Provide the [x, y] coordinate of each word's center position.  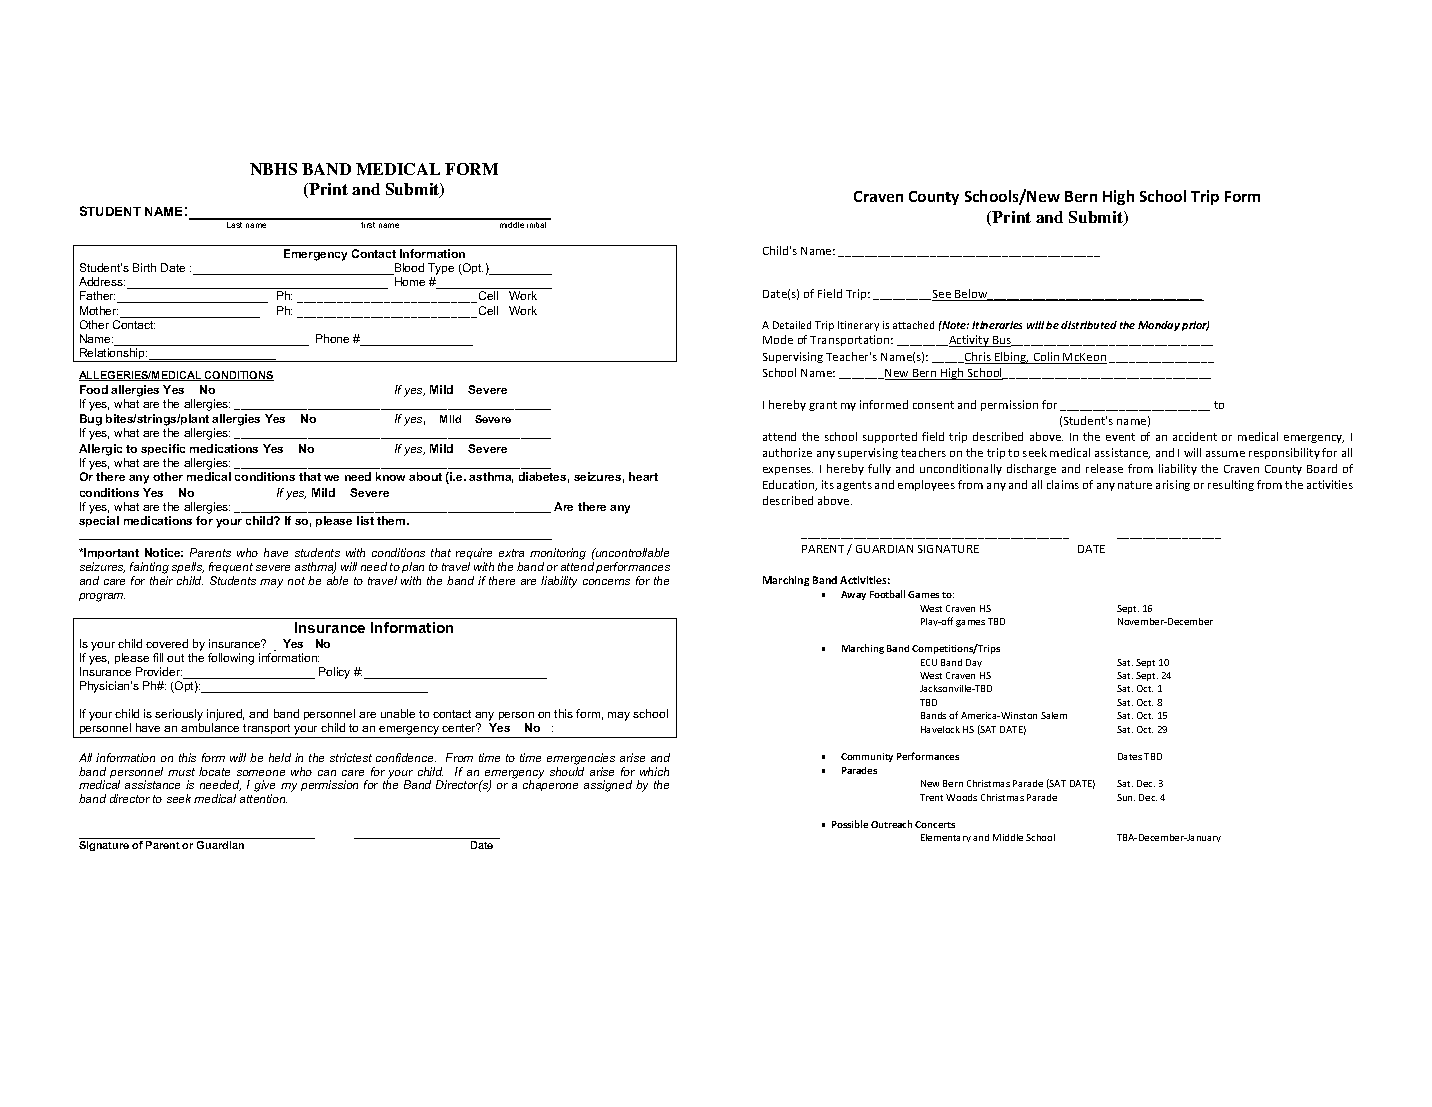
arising [1173, 485]
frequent [231, 569]
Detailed [792, 325]
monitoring [558, 555]
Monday [1159, 326]
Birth [144, 267]
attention [263, 798]
